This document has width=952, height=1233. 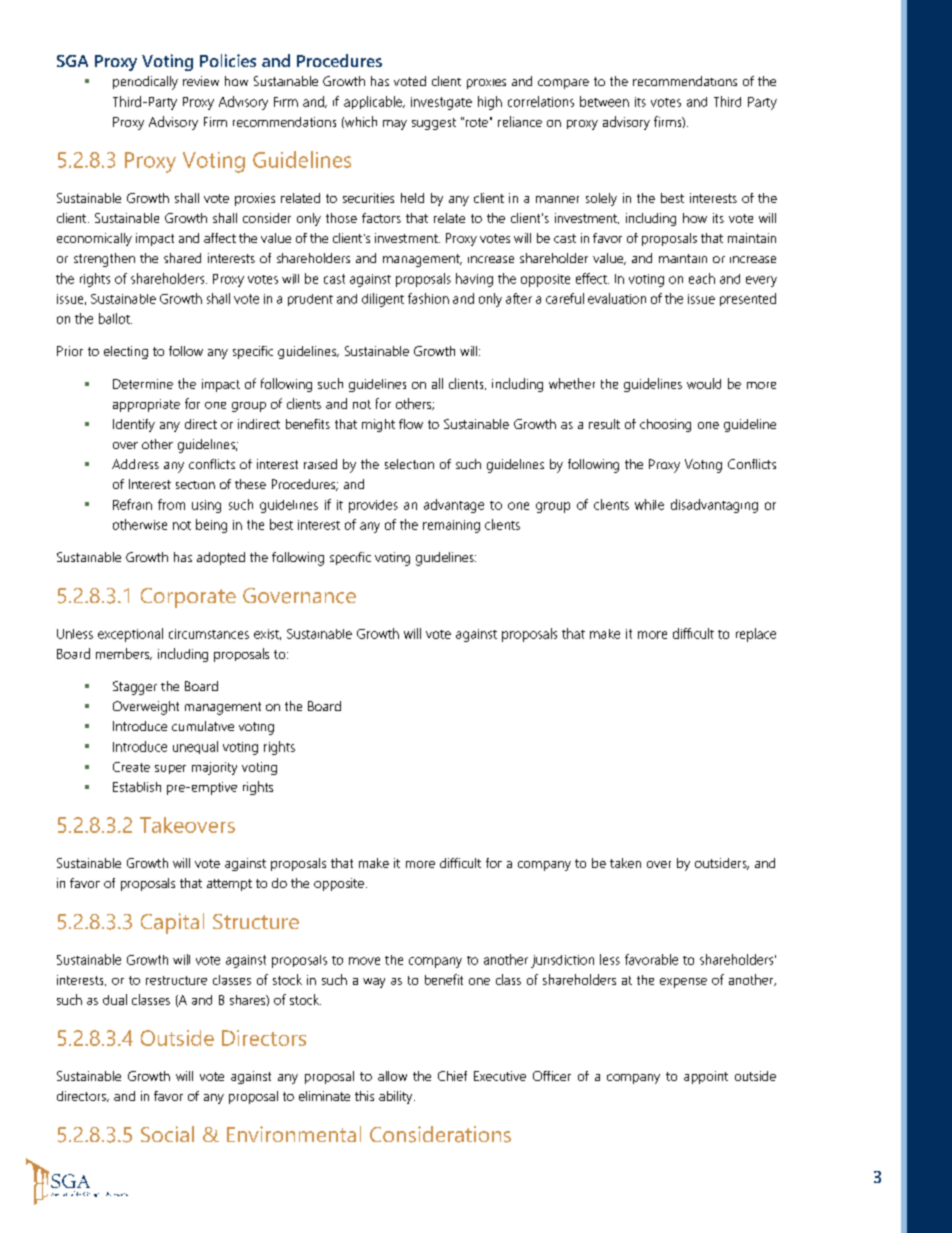 I want to click on choosing, so click(x=665, y=425).
